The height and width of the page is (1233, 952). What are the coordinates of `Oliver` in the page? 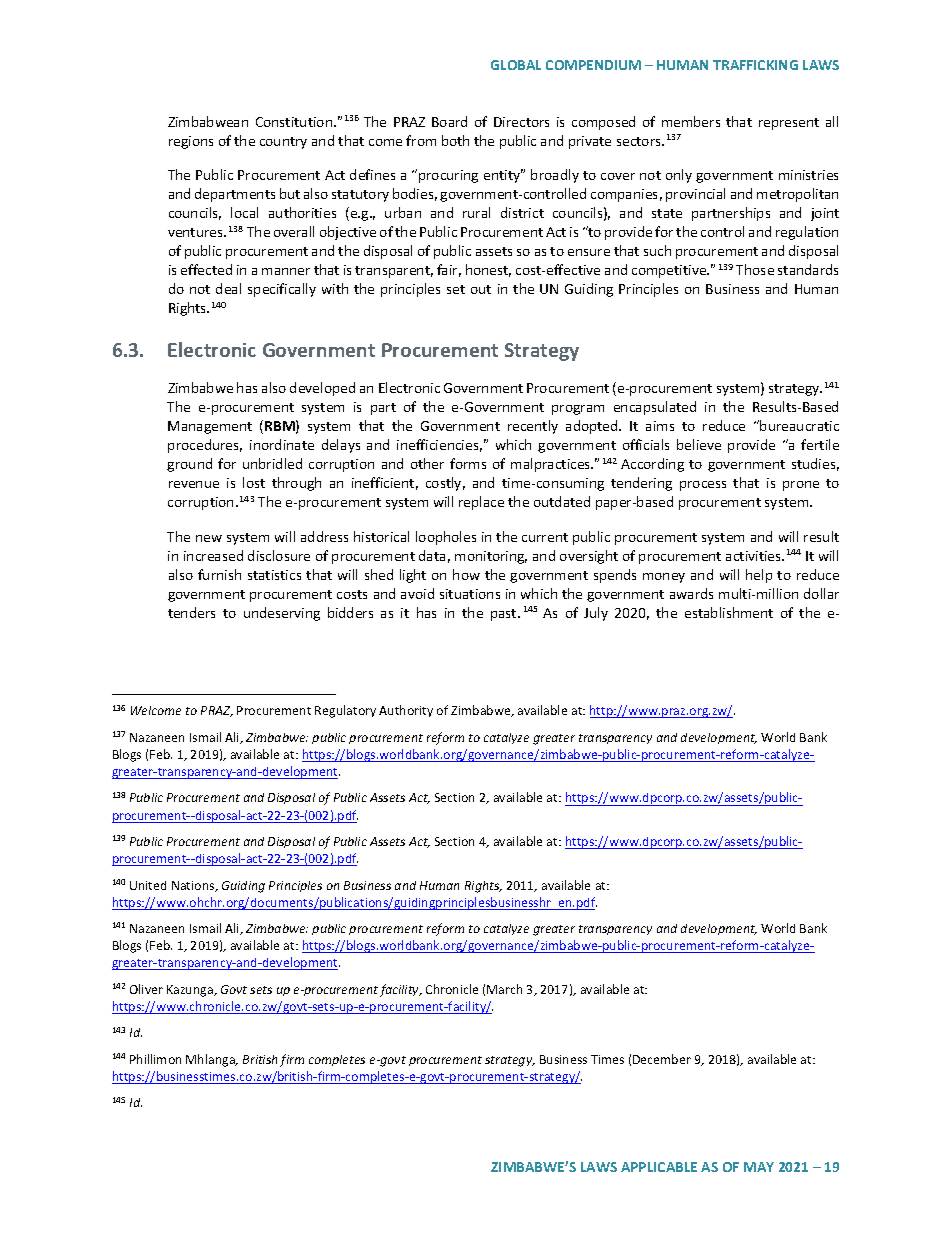 It's located at (146, 989).
